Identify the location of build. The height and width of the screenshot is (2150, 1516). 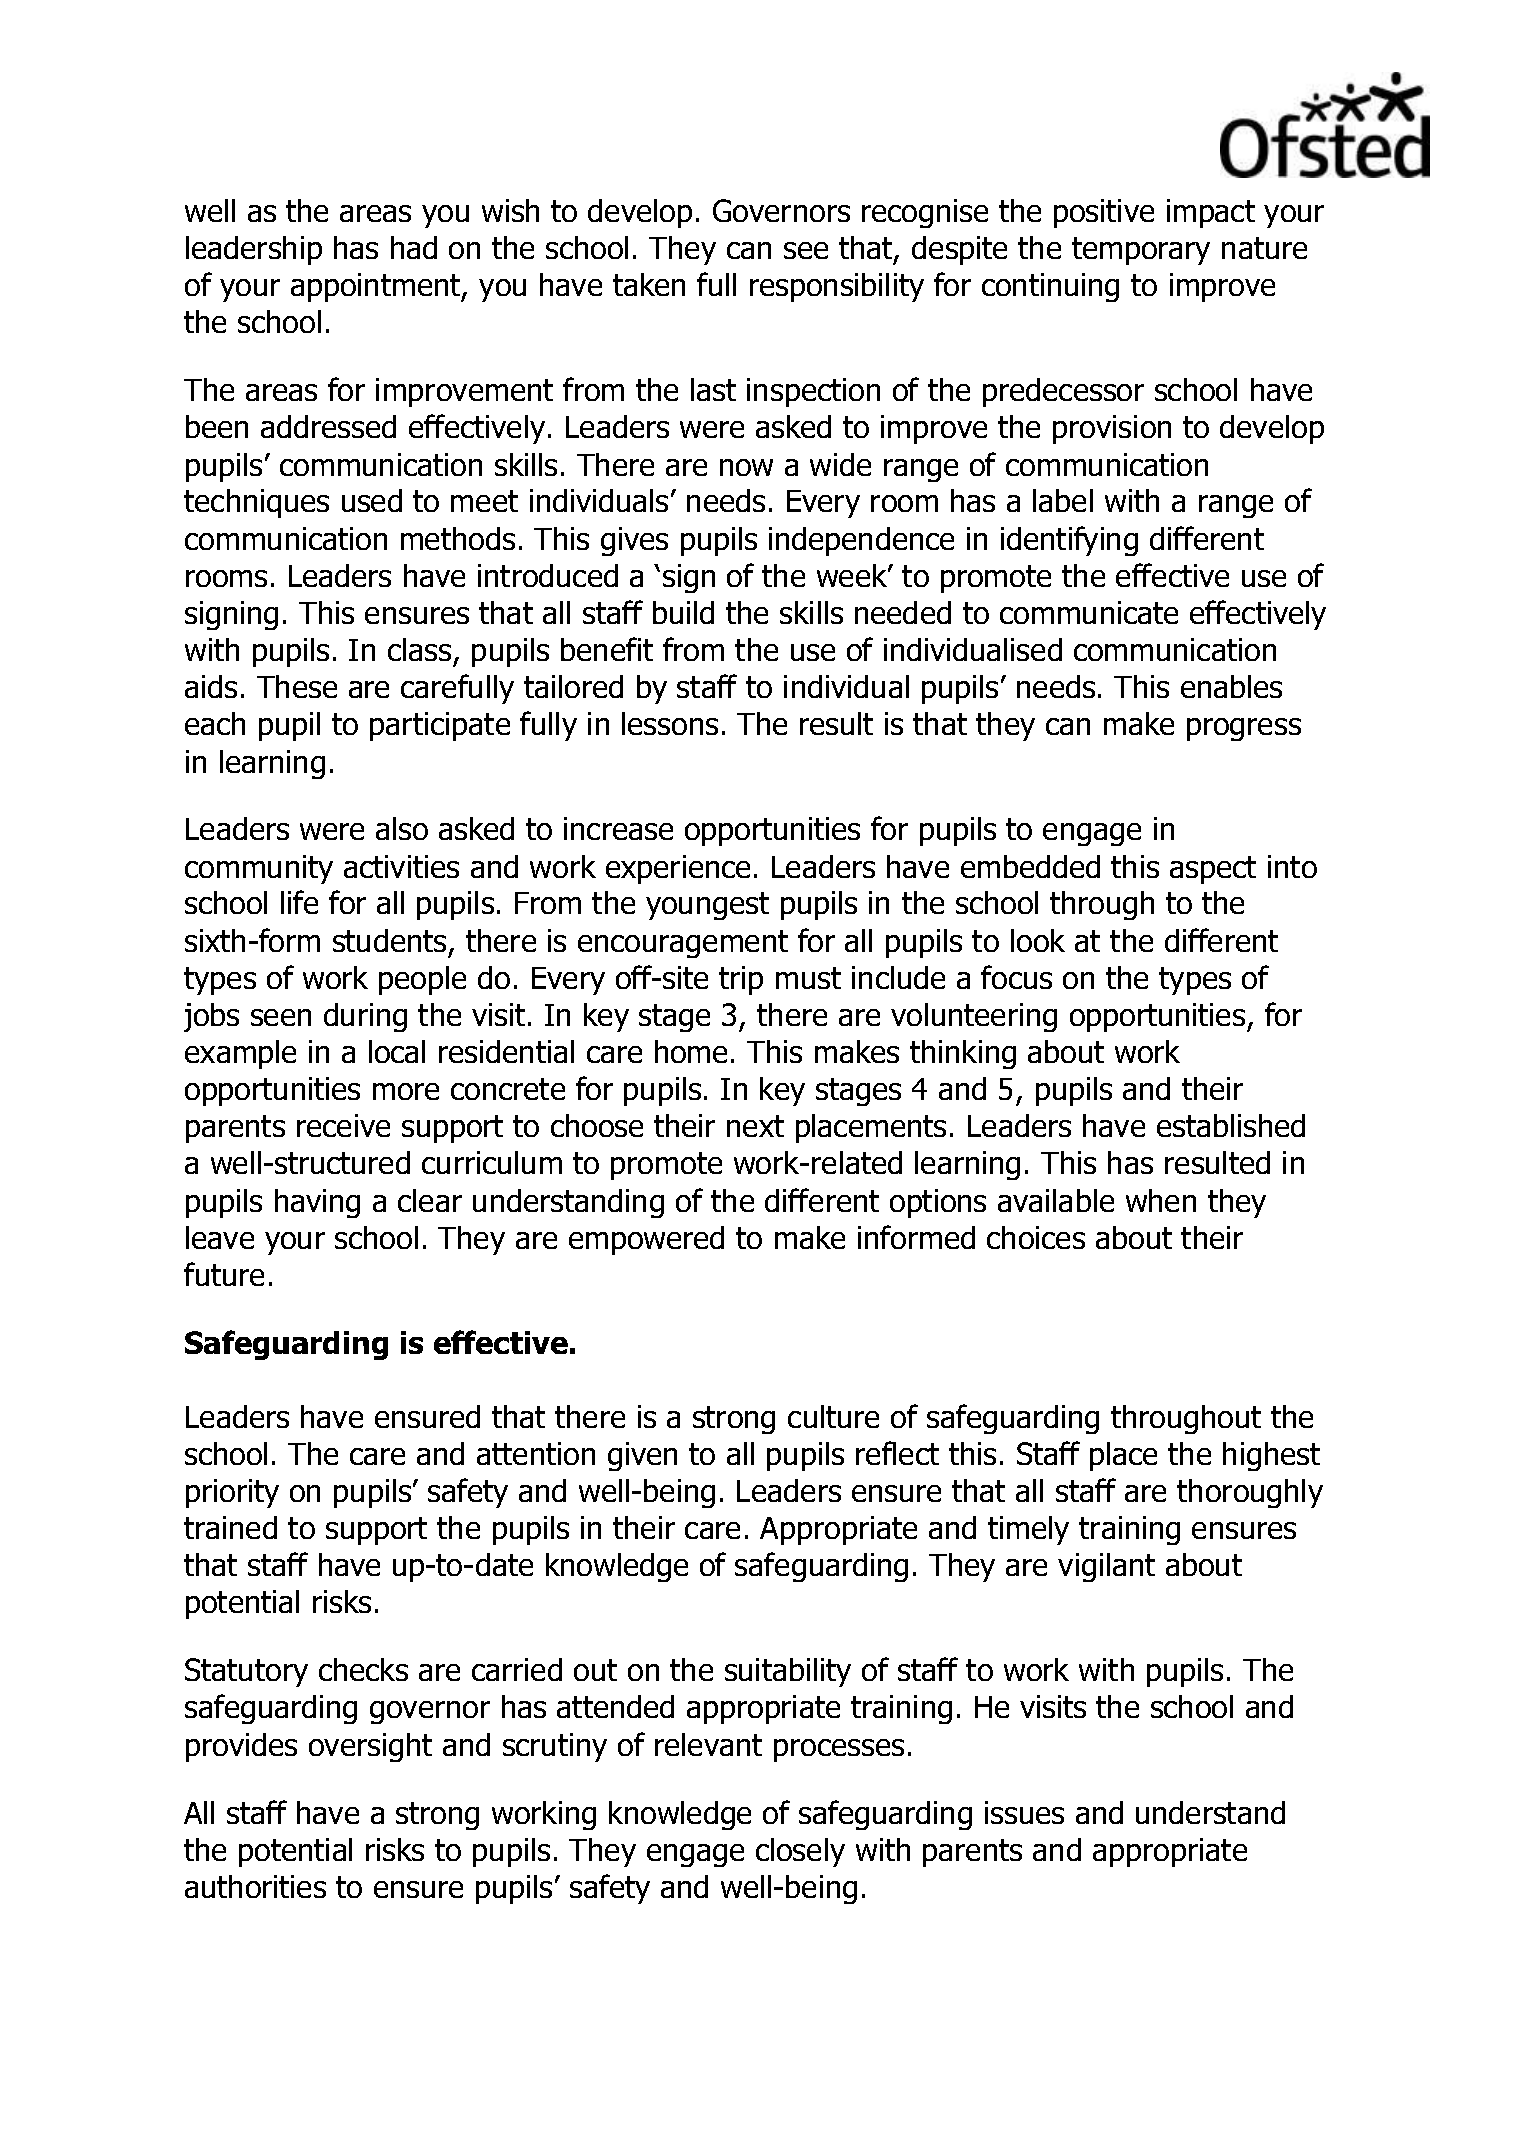
(683, 612).
